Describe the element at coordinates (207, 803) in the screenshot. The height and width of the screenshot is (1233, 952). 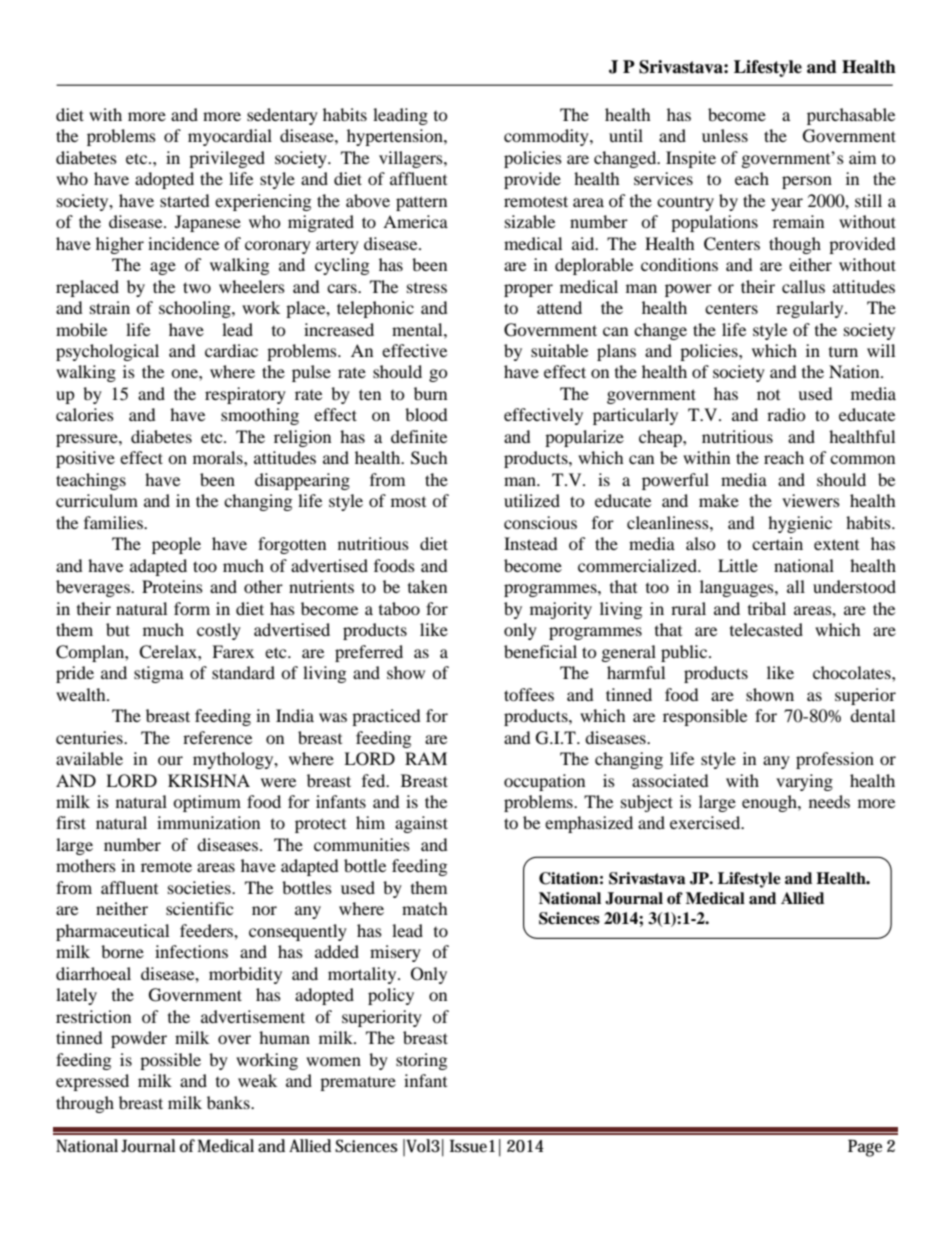
I see `optimum` at that location.
